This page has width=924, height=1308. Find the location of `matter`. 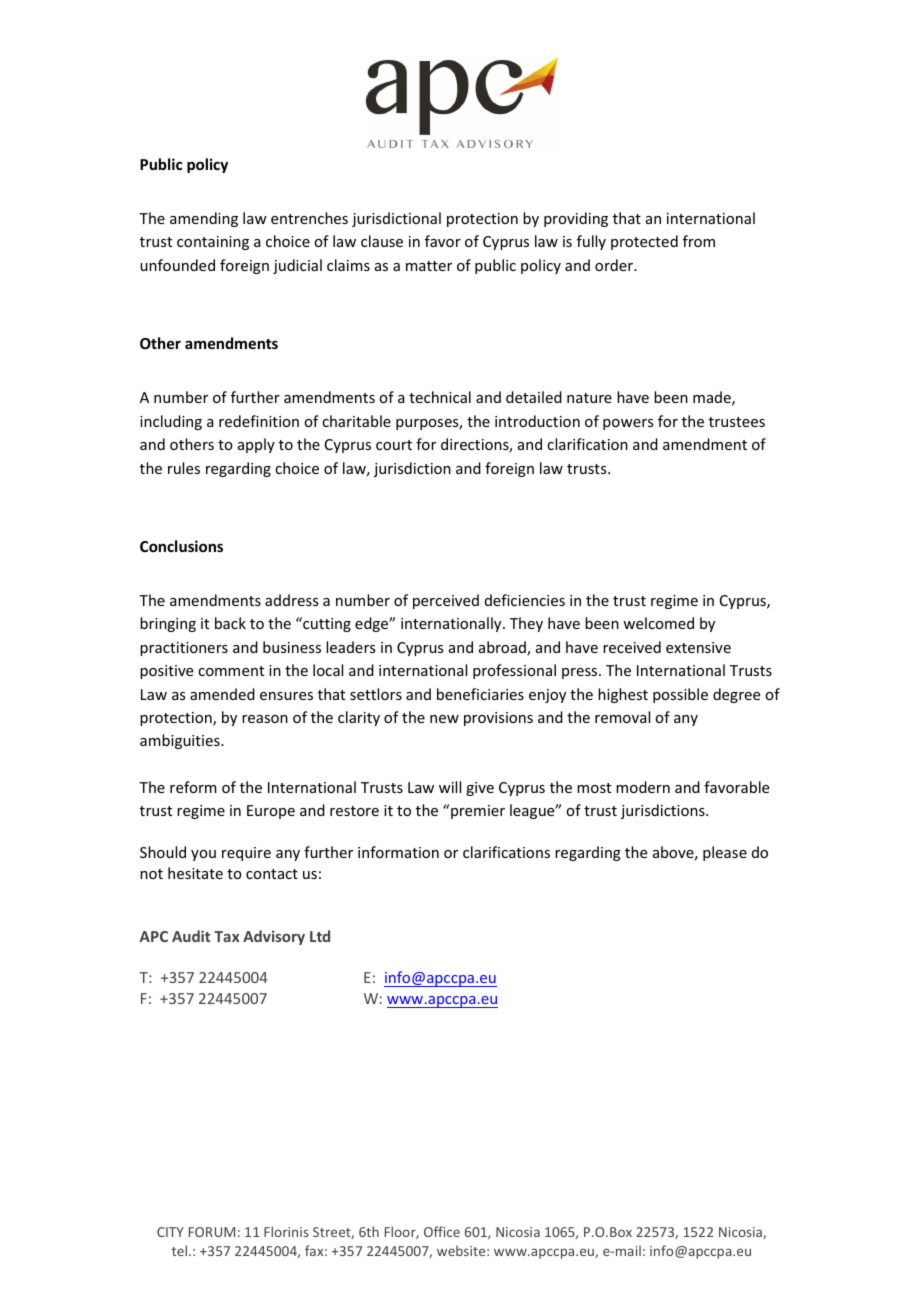

matter is located at coordinates (429, 266).
